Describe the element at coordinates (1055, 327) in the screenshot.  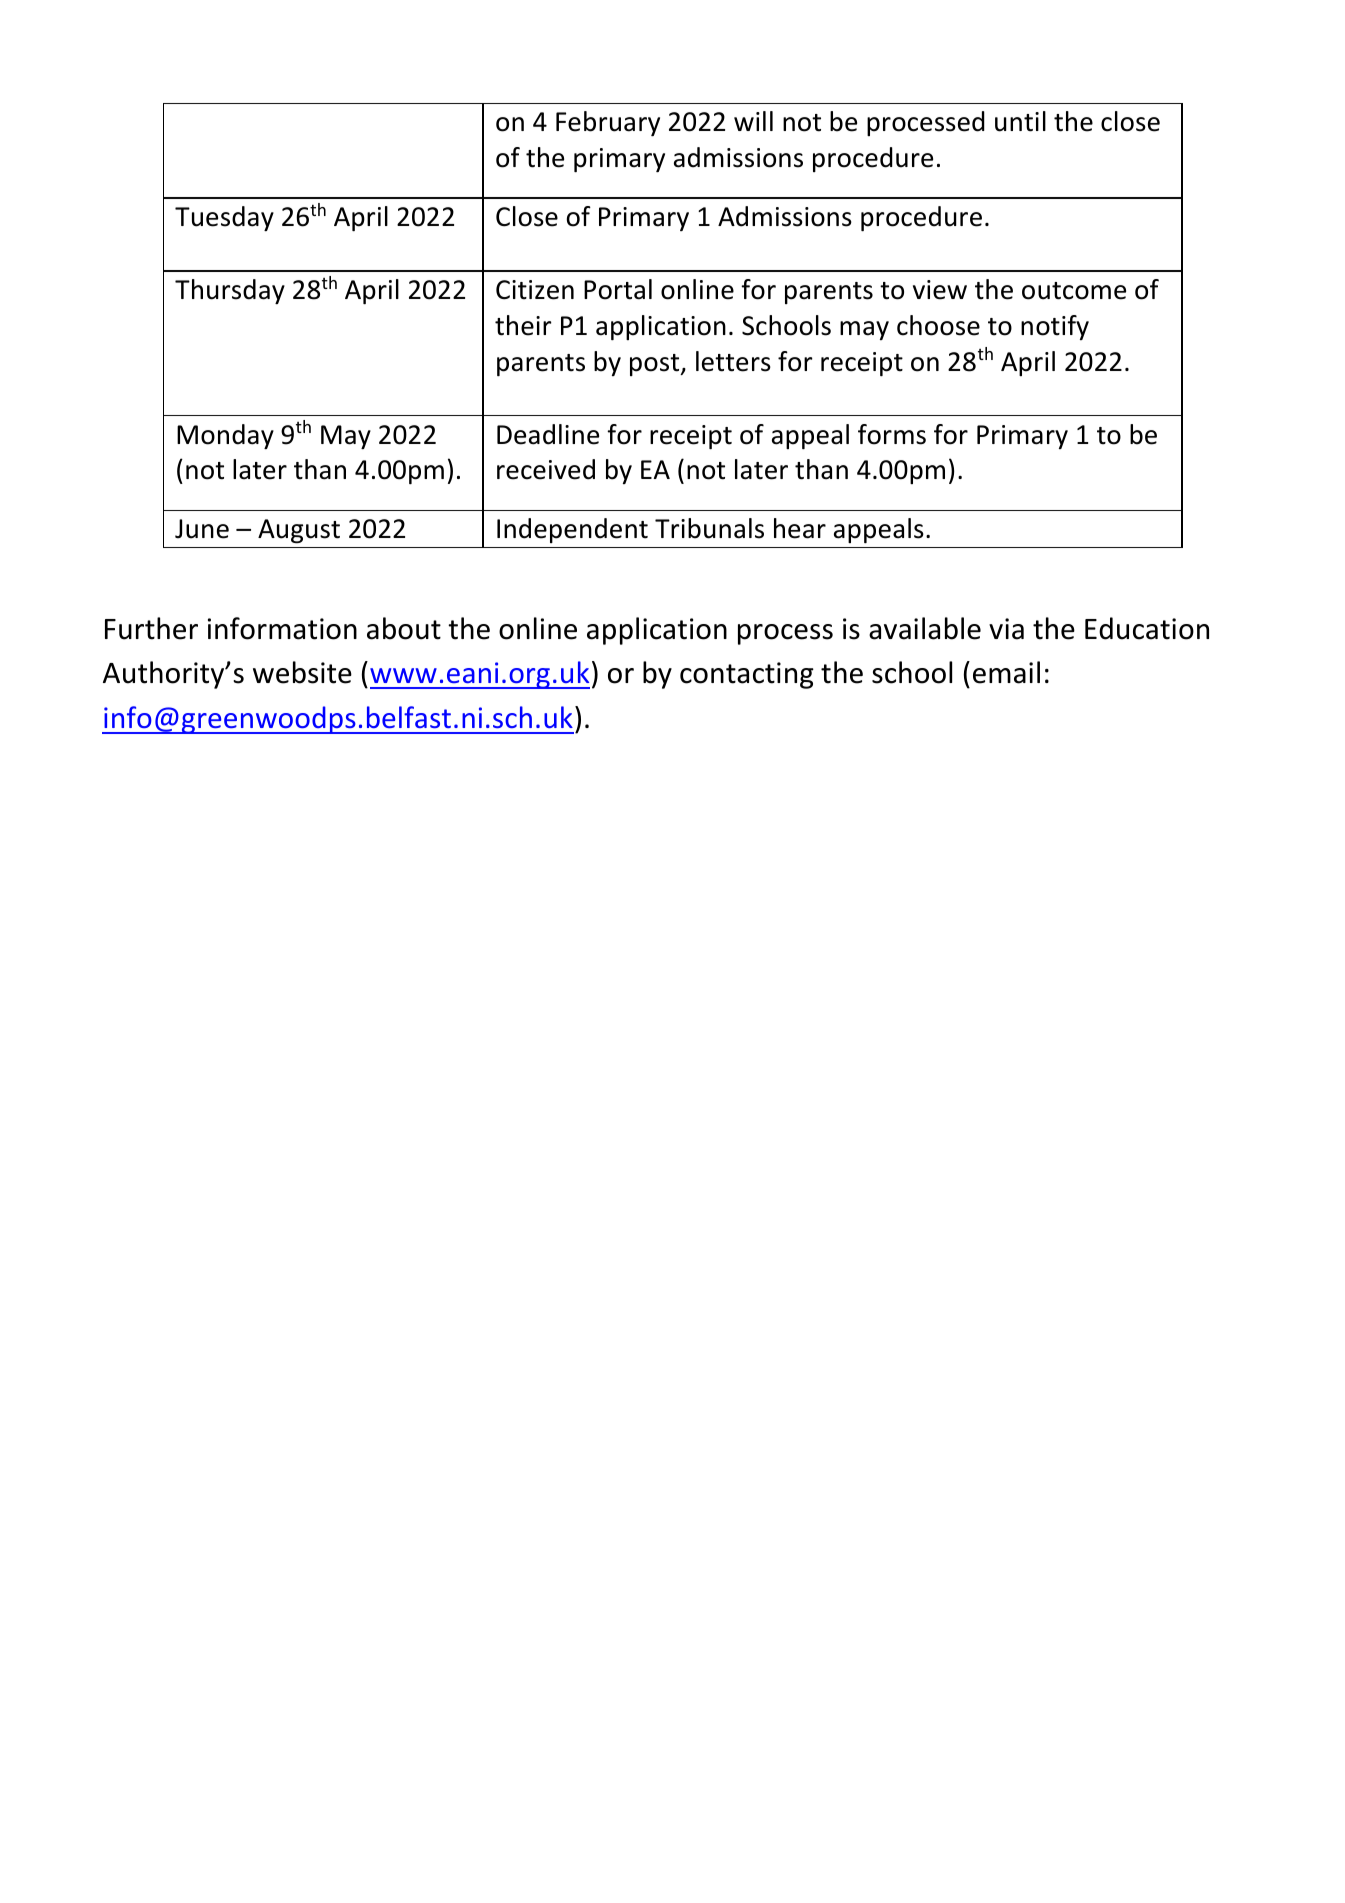
I see `notify` at that location.
